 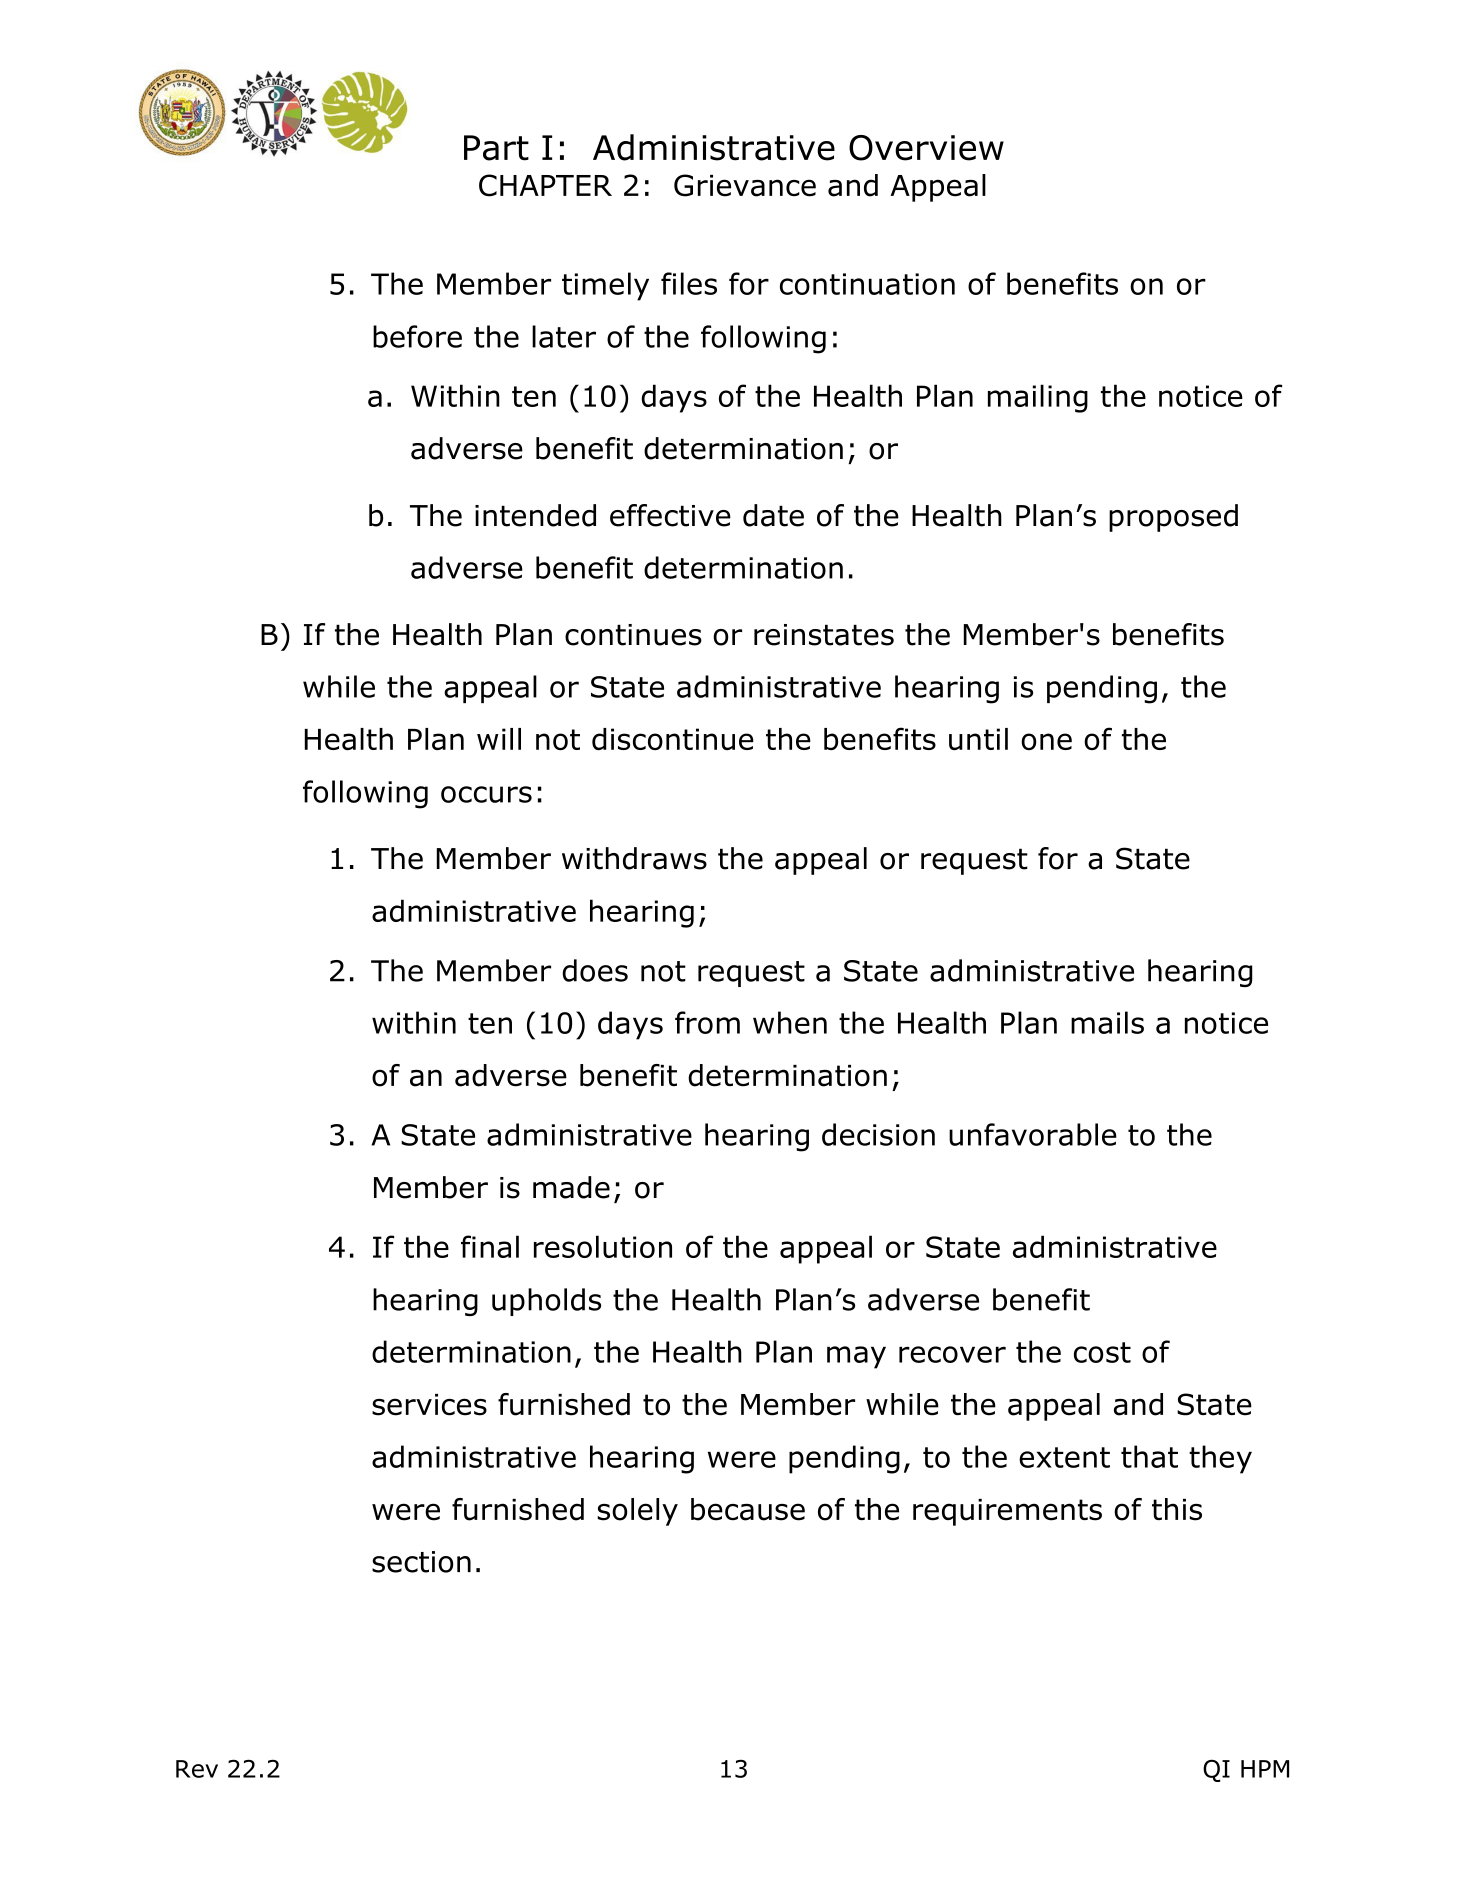 What do you see at coordinates (745, 185) in the image?
I see `Grievance` at bounding box center [745, 185].
